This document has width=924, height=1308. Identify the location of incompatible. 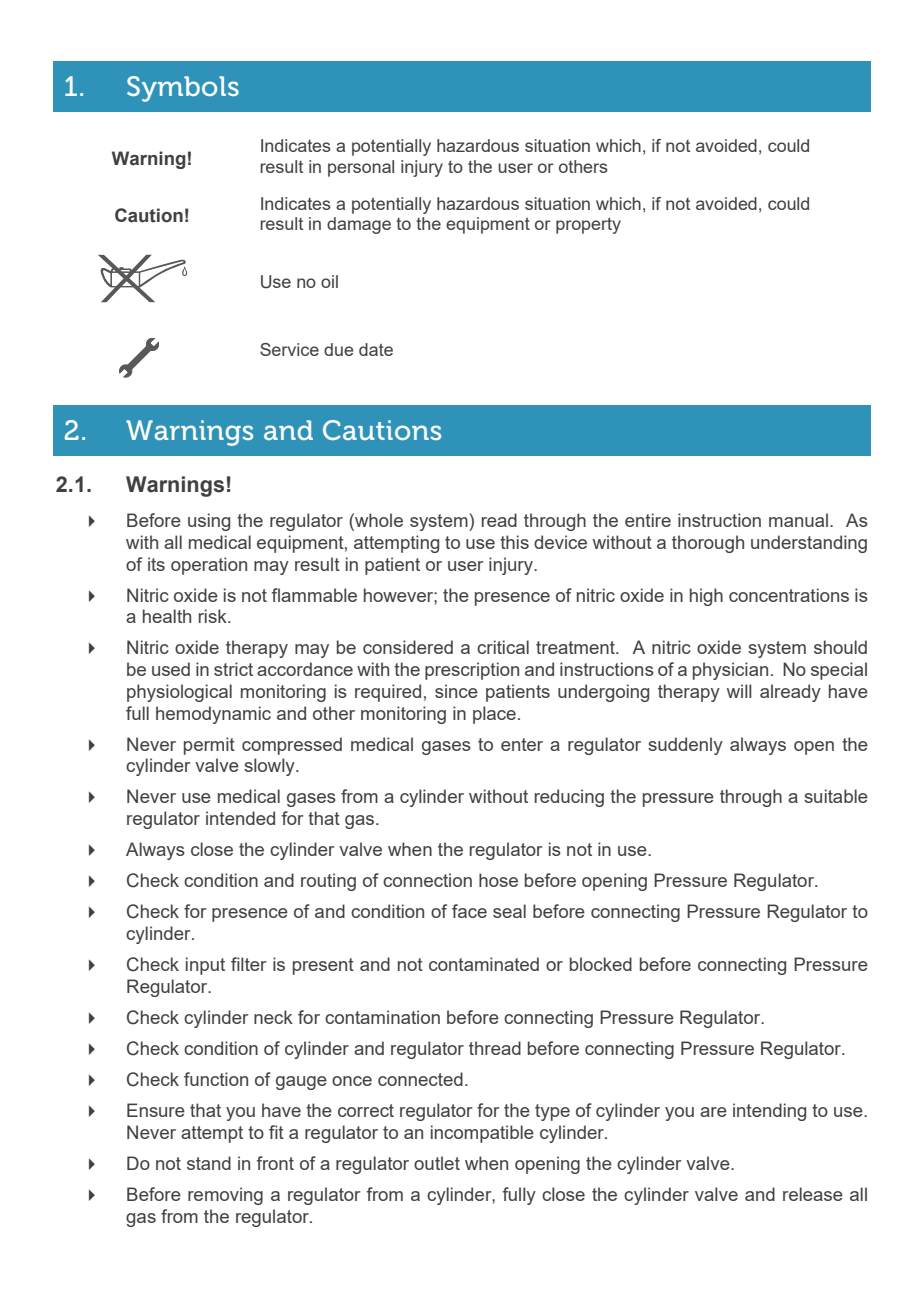
(482, 1134).
